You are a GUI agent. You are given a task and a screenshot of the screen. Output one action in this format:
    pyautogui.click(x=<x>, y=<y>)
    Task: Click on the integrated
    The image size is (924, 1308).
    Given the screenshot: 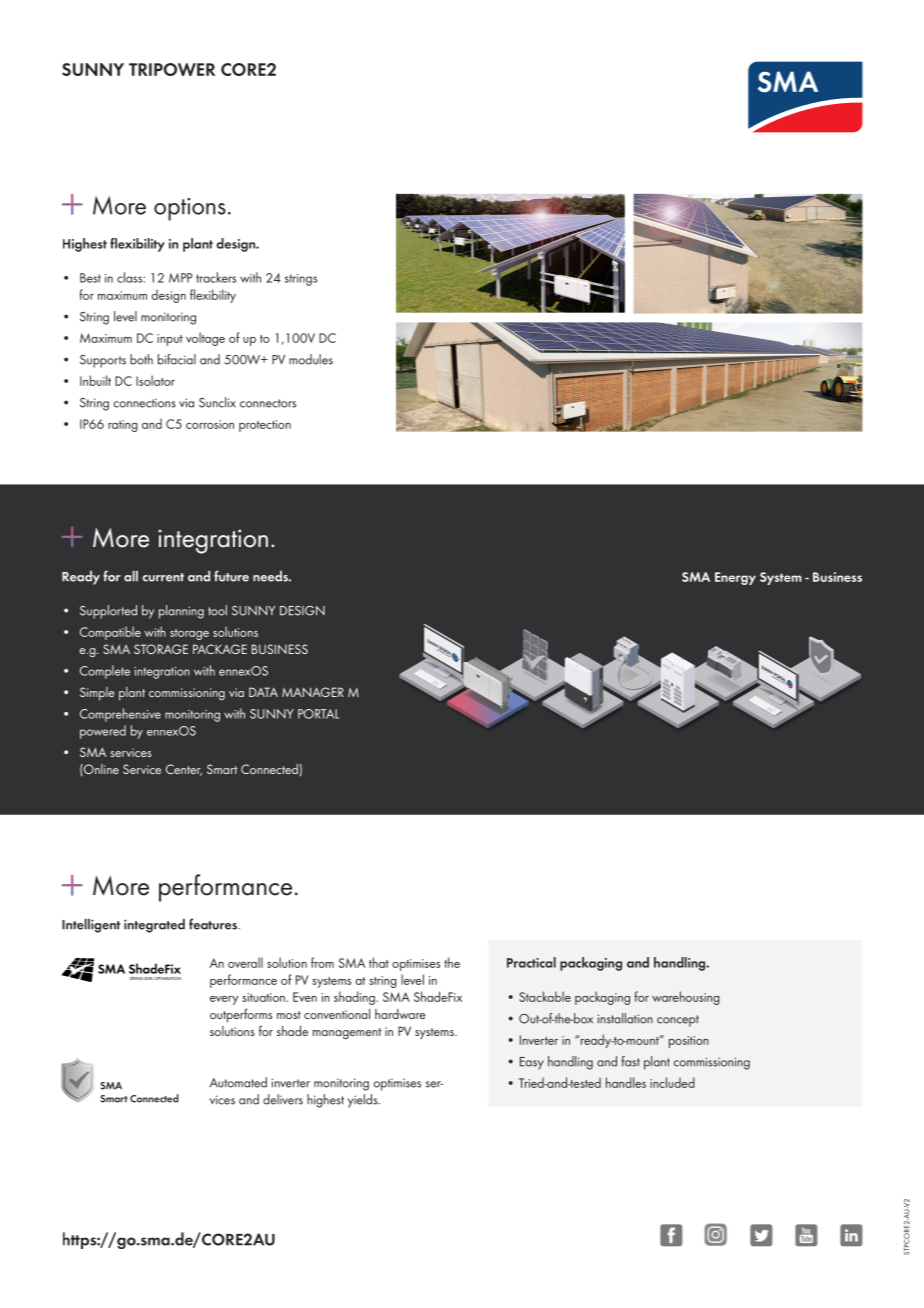 What is the action you would take?
    pyautogui.click(x=154, y=925)
